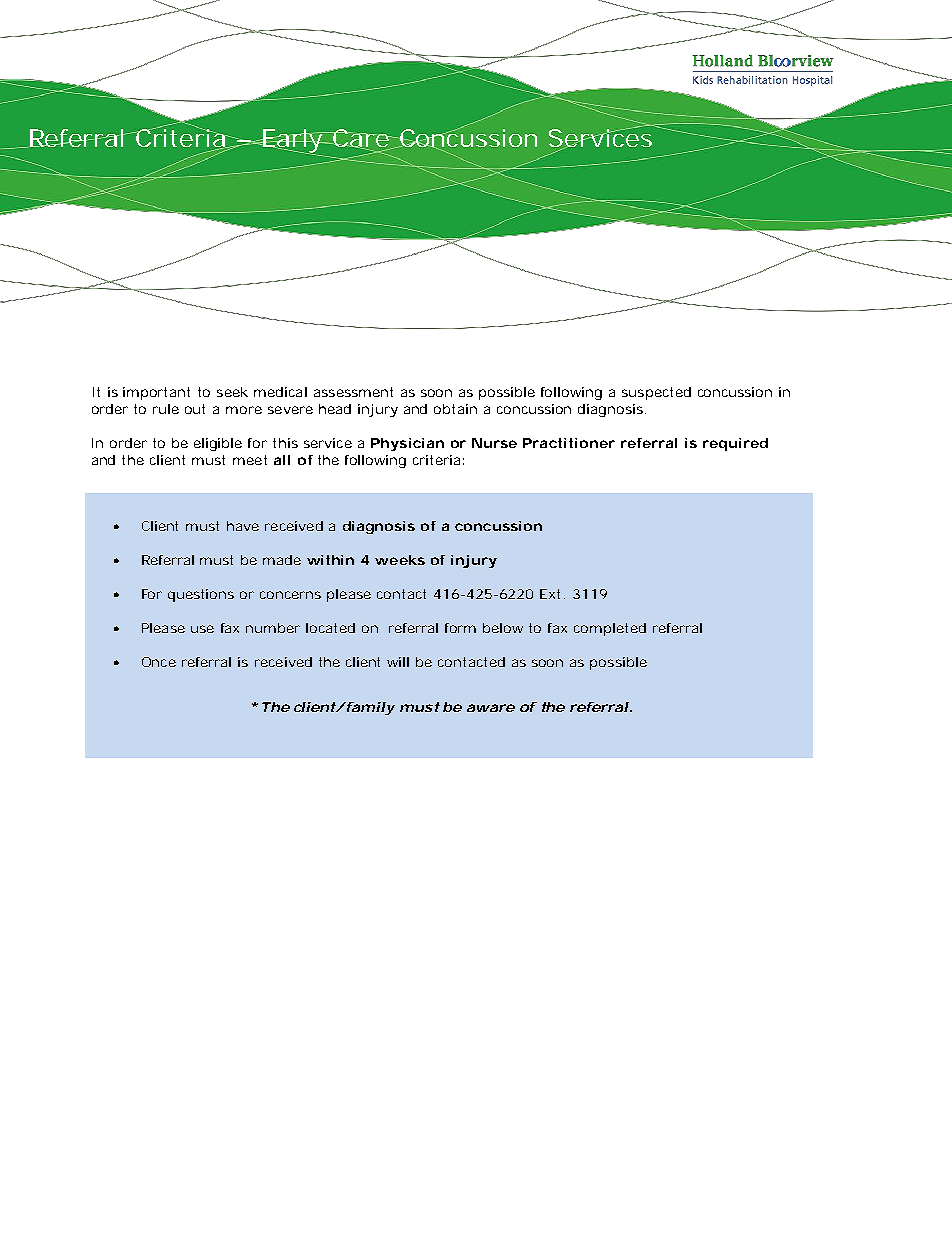 This image has width=952, height=1233. I want to click on Care, so click(361, 139).
